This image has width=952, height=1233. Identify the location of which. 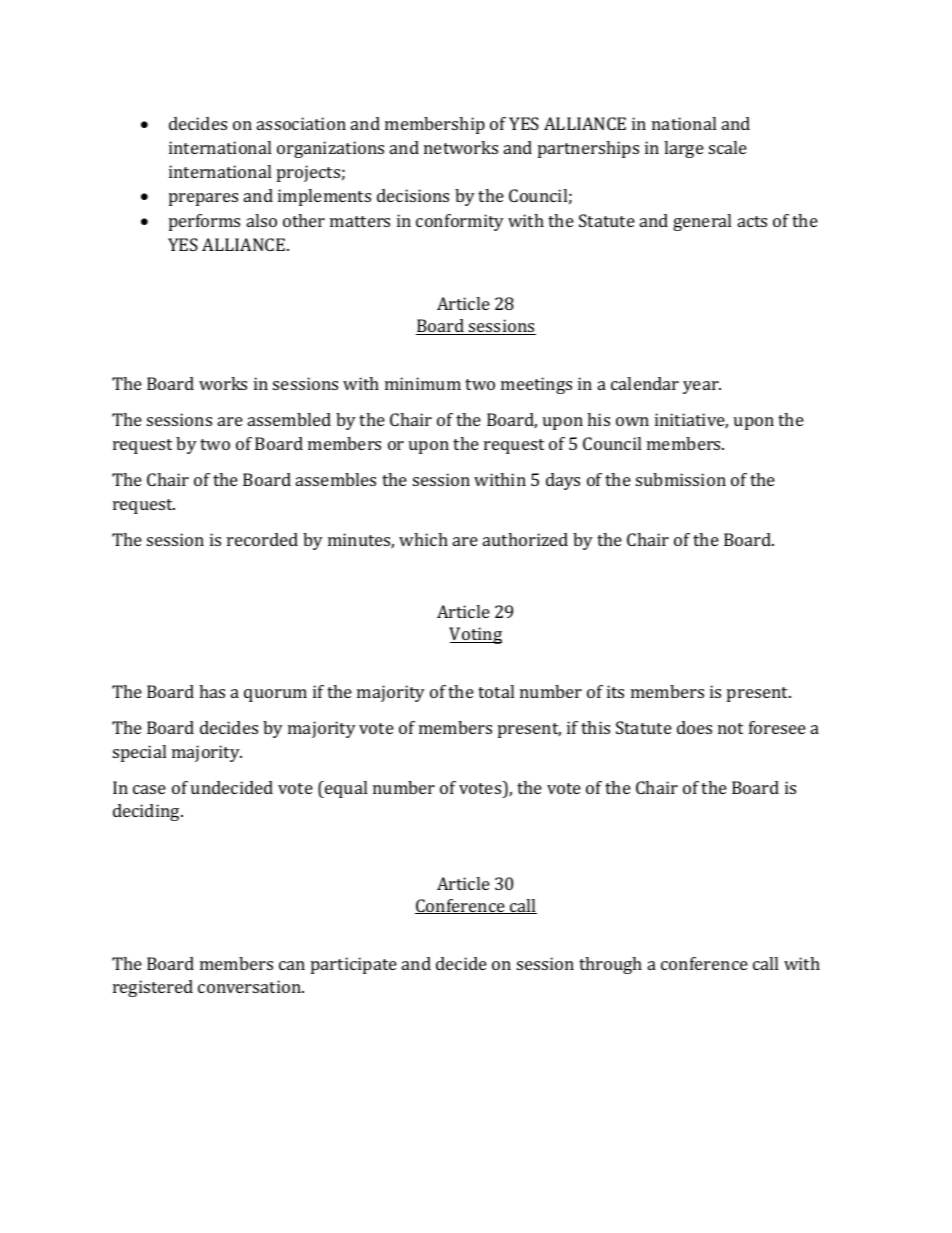
(423, 539).
